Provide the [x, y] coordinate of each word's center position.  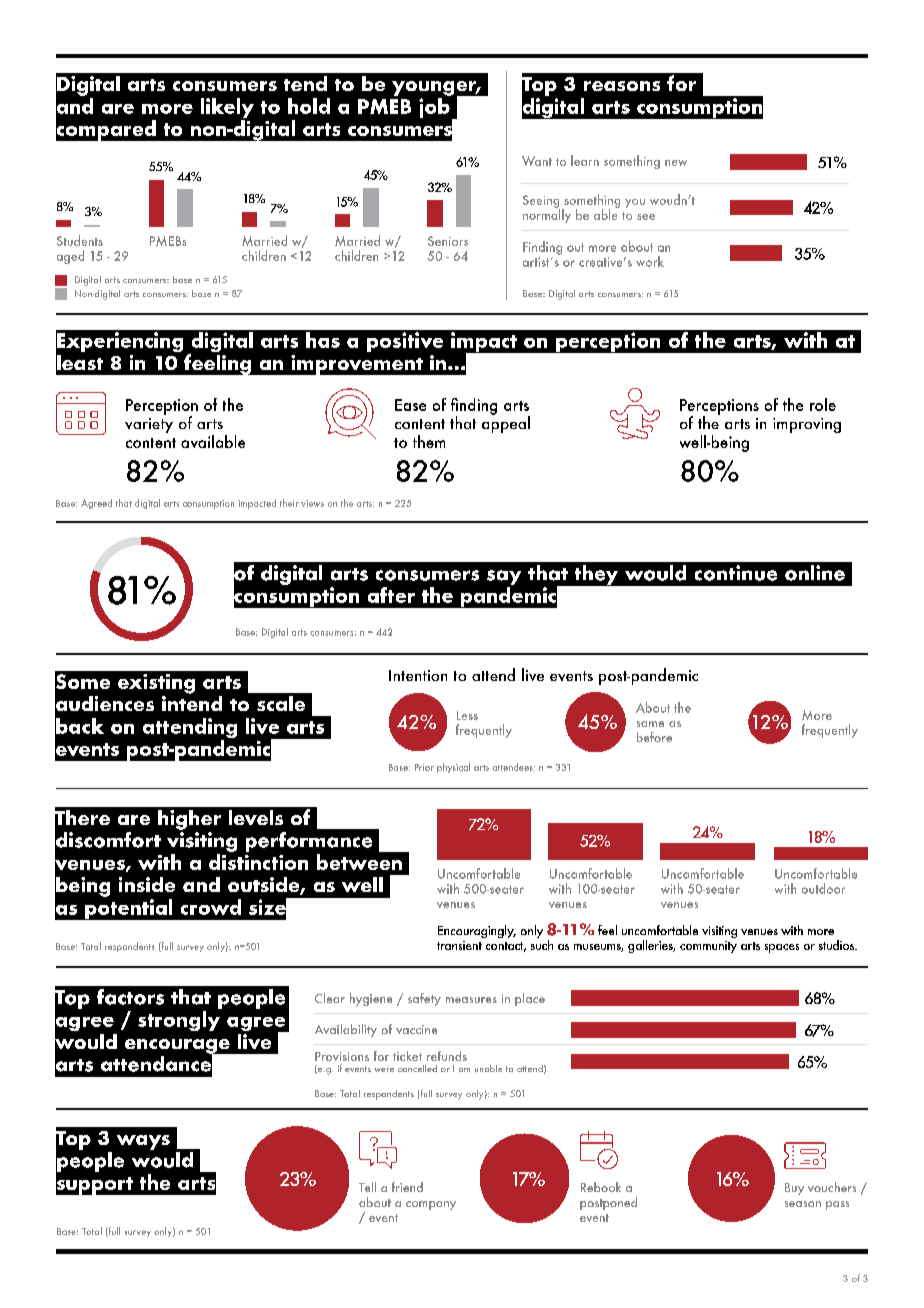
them [429, 441]
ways [143, 1142]
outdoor [823, 888]
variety [149, 425]
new [676, 163]
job [435, 106]
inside [147, 884]
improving [807, 425]
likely [227, 109]
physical [453, 768]
